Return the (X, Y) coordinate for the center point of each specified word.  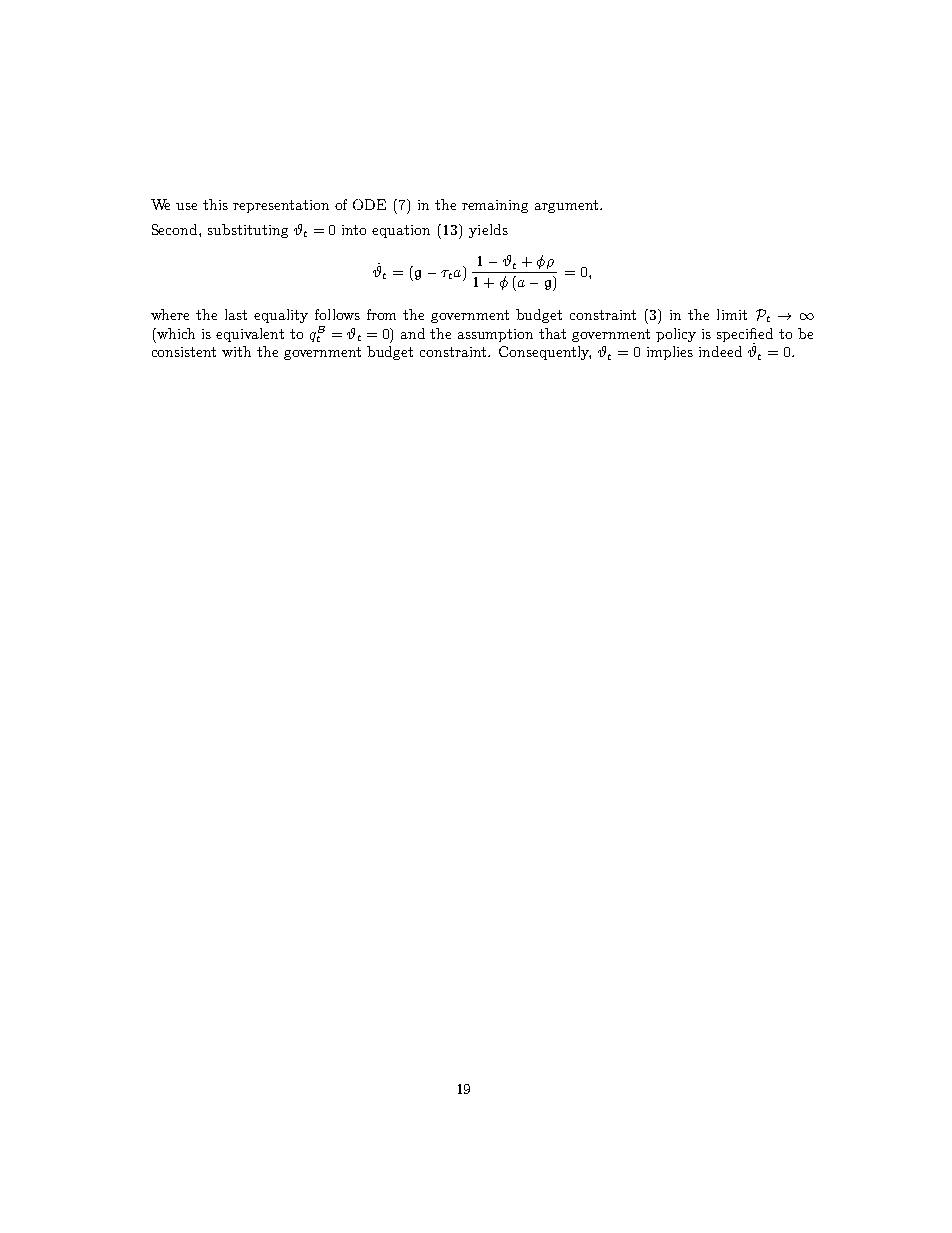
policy (676, 335)
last (236, 314)
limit (732, 314)
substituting (248, 231)
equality (281, 316)
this (215, 204)
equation (401, 231)
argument (566, 206)
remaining (495, 206)
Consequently (545, 353)
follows (337, 314)
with (236, 351)
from (381, 314)
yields (488, 231)
